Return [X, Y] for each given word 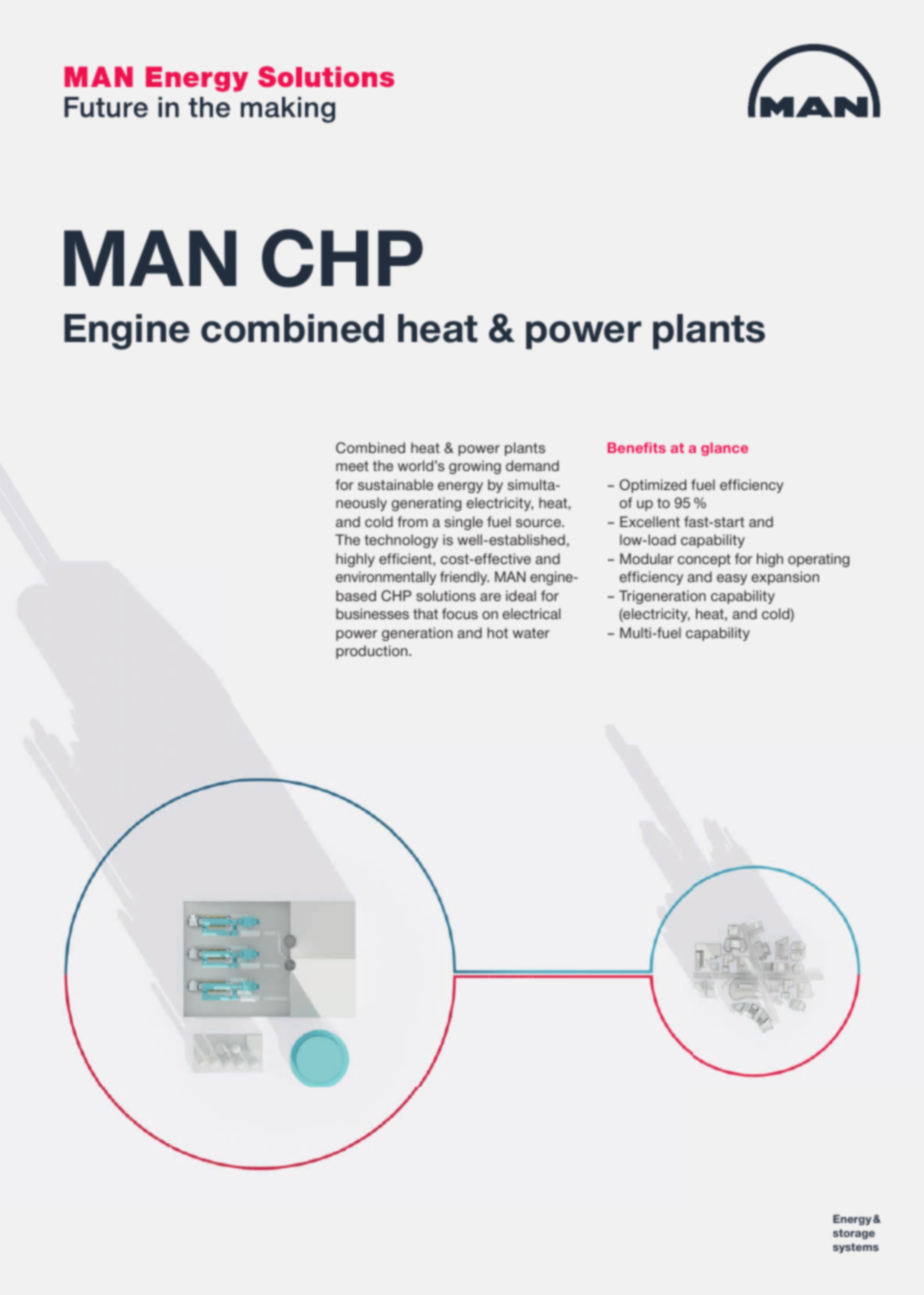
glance [724, 449]
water [531, 633]
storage [854, 1234]
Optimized [653, 486]
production [373, 652]
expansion [785, 578]
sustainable [395, 484]
